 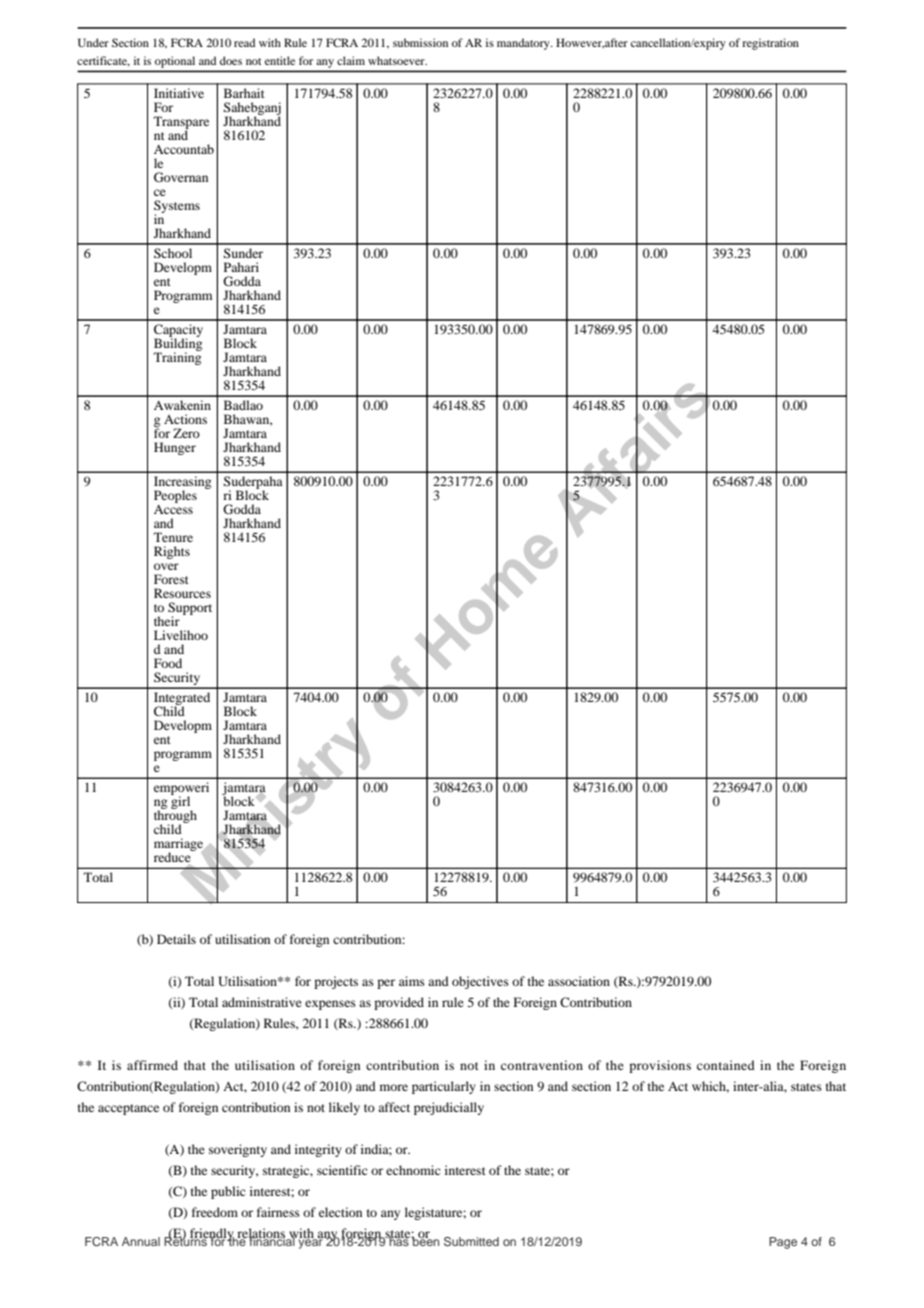 What do you see at coordinates (579, 981) in the screenshot?
I see `association` at bounding box center [579, 981].
